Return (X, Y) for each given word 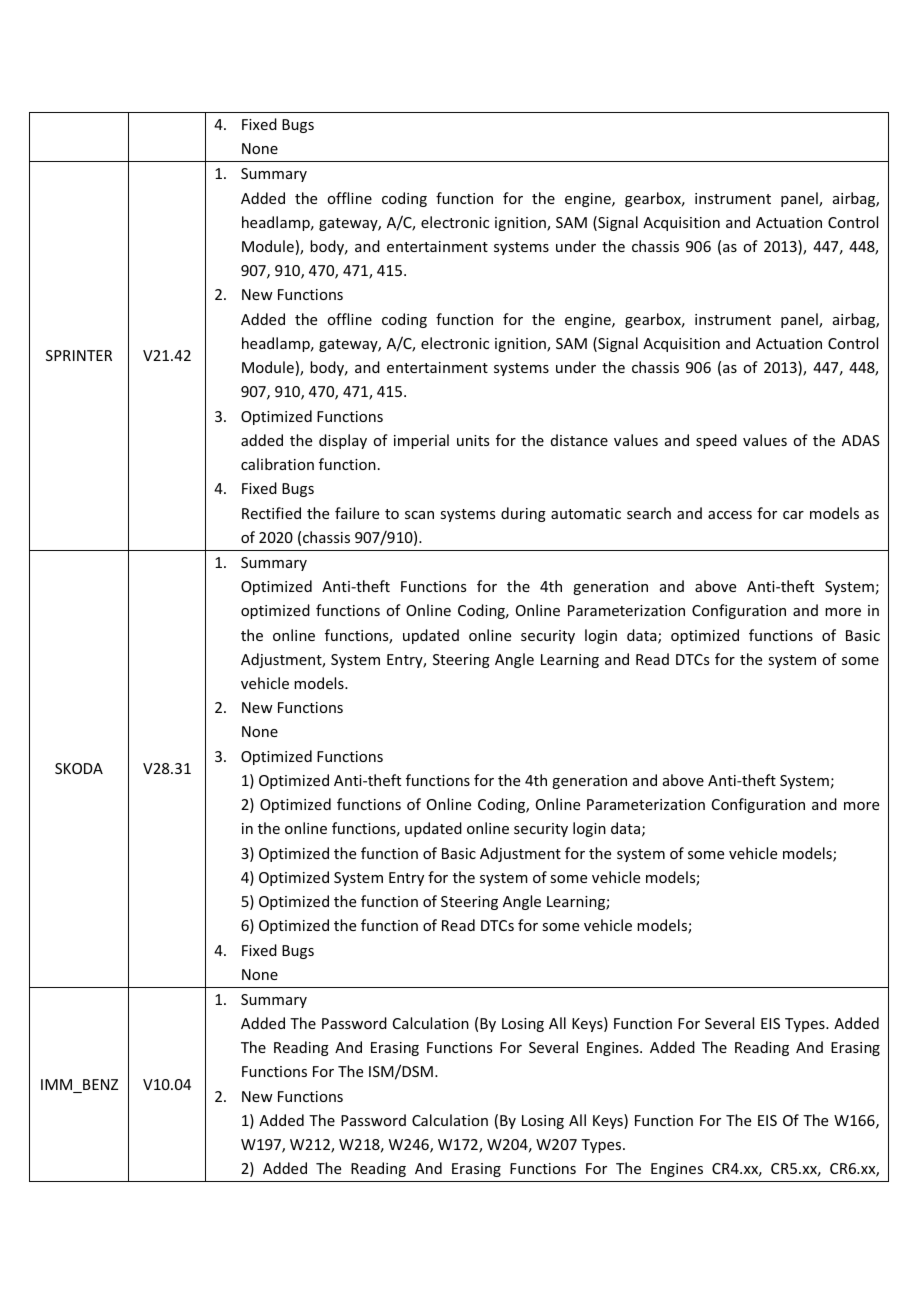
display (343, 441)
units (473, 440)
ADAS (861, 440)
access (730, 515)
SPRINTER (79, 355)
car (793, 515)
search (649, 513)
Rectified (271, 513)
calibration (277, 464)
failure (357, 513)
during (523, 514)
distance (579, 440)
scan (419, 515)
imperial (421, 441)
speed (716, 441)
